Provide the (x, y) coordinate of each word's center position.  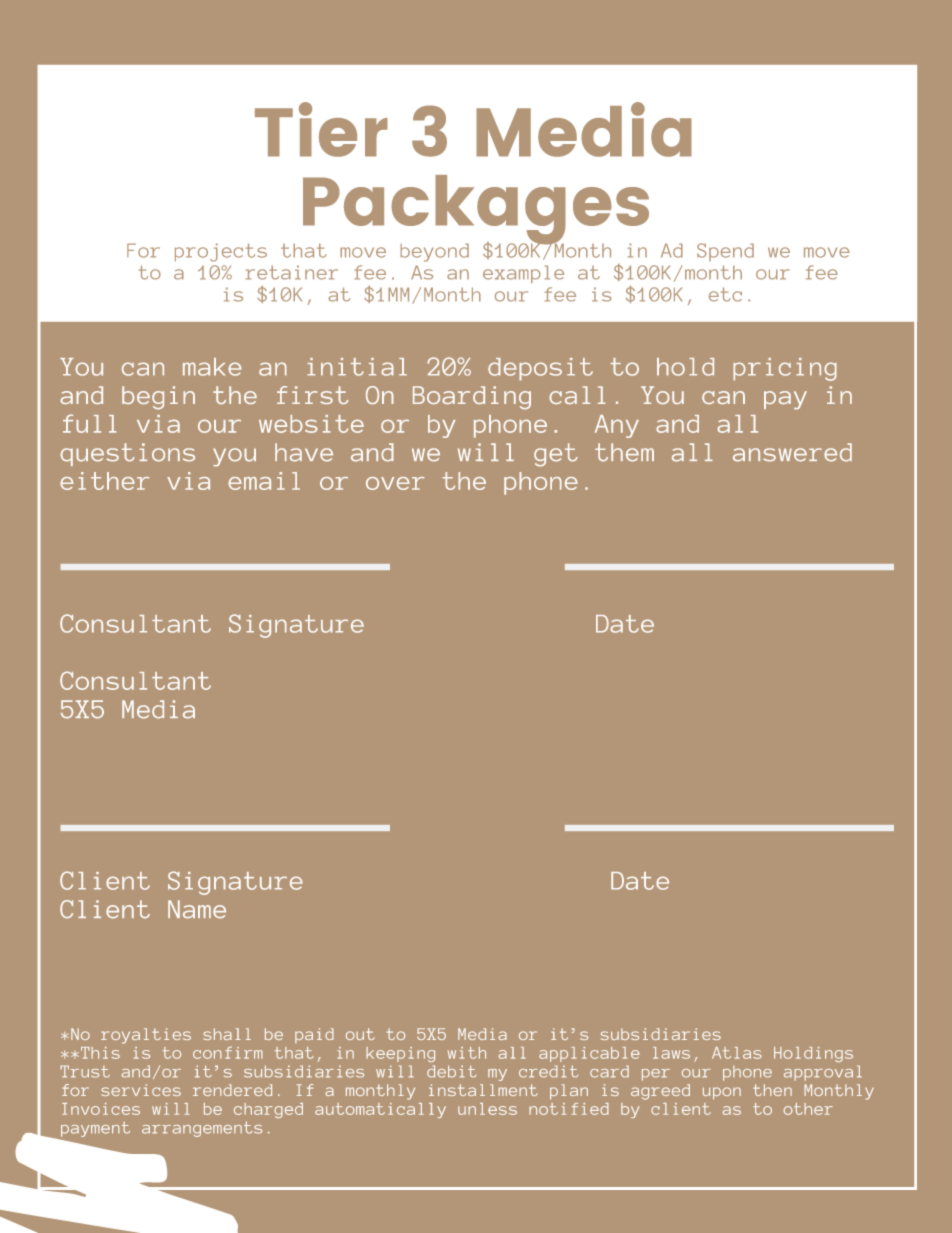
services (141, 1090)
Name (197, 909)
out (360, 1034)
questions (127, 454)
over (395, 483)
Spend (725, 252)
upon (722, 1093)
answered (792, 452)
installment (483, 1090)
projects (221, 252)
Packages (476, 211)
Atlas (737, 1053)
